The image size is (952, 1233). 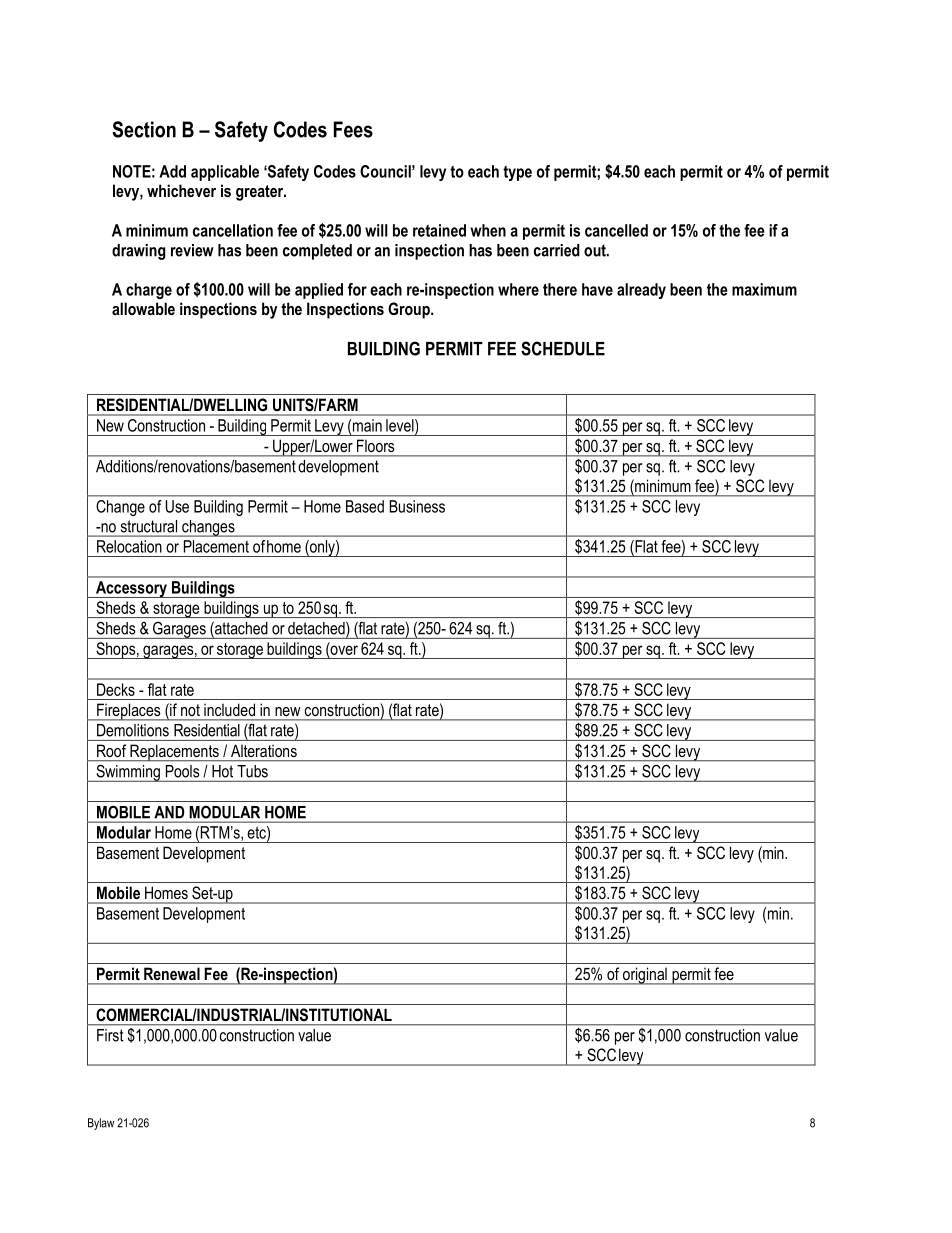 I want to click on Business, so click(x=417, y=506).
